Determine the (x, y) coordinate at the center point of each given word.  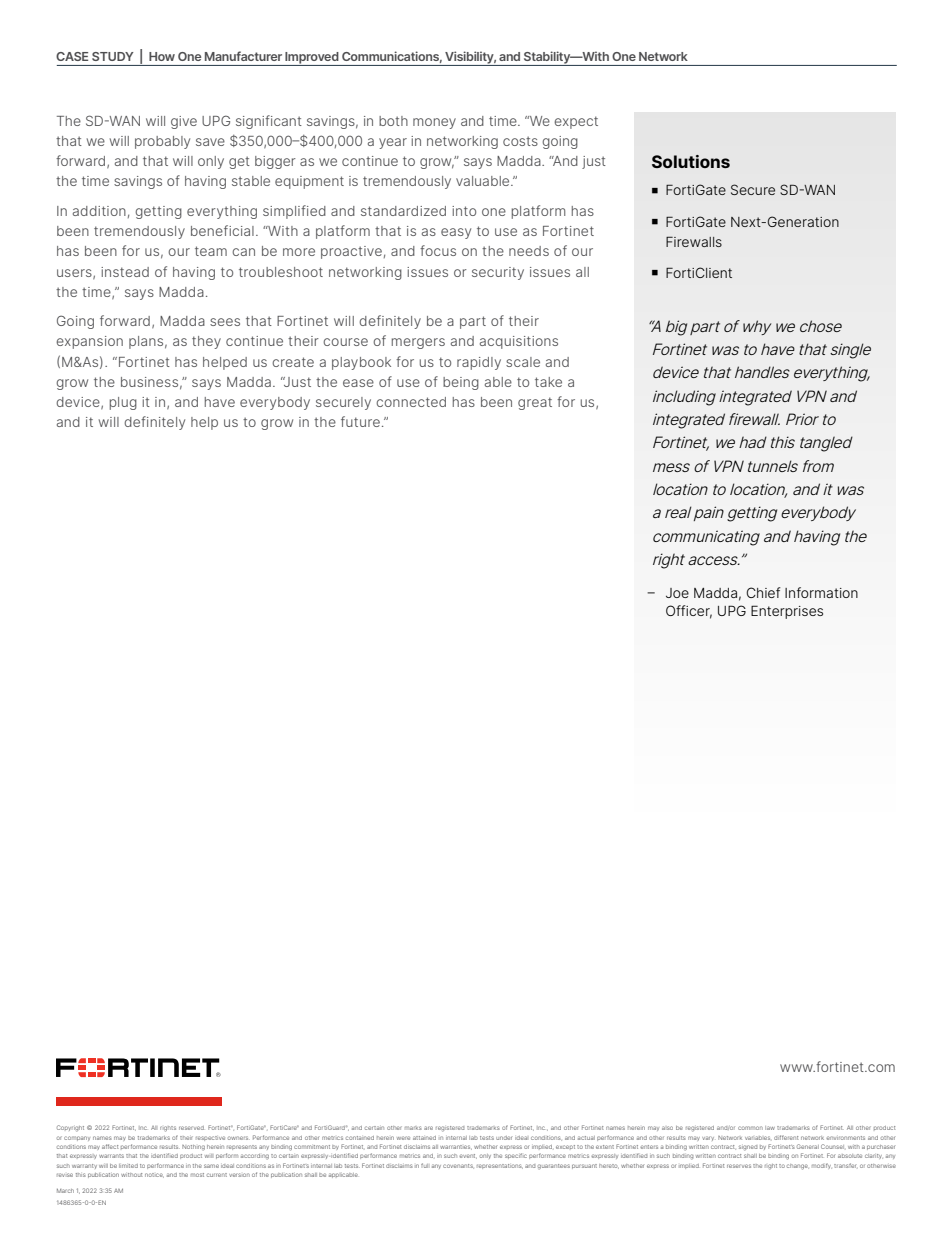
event (468, 1156)
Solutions (691, 161)
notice (154, 1175)
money (434, 123)
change (798, 1167)
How (162, 56)
